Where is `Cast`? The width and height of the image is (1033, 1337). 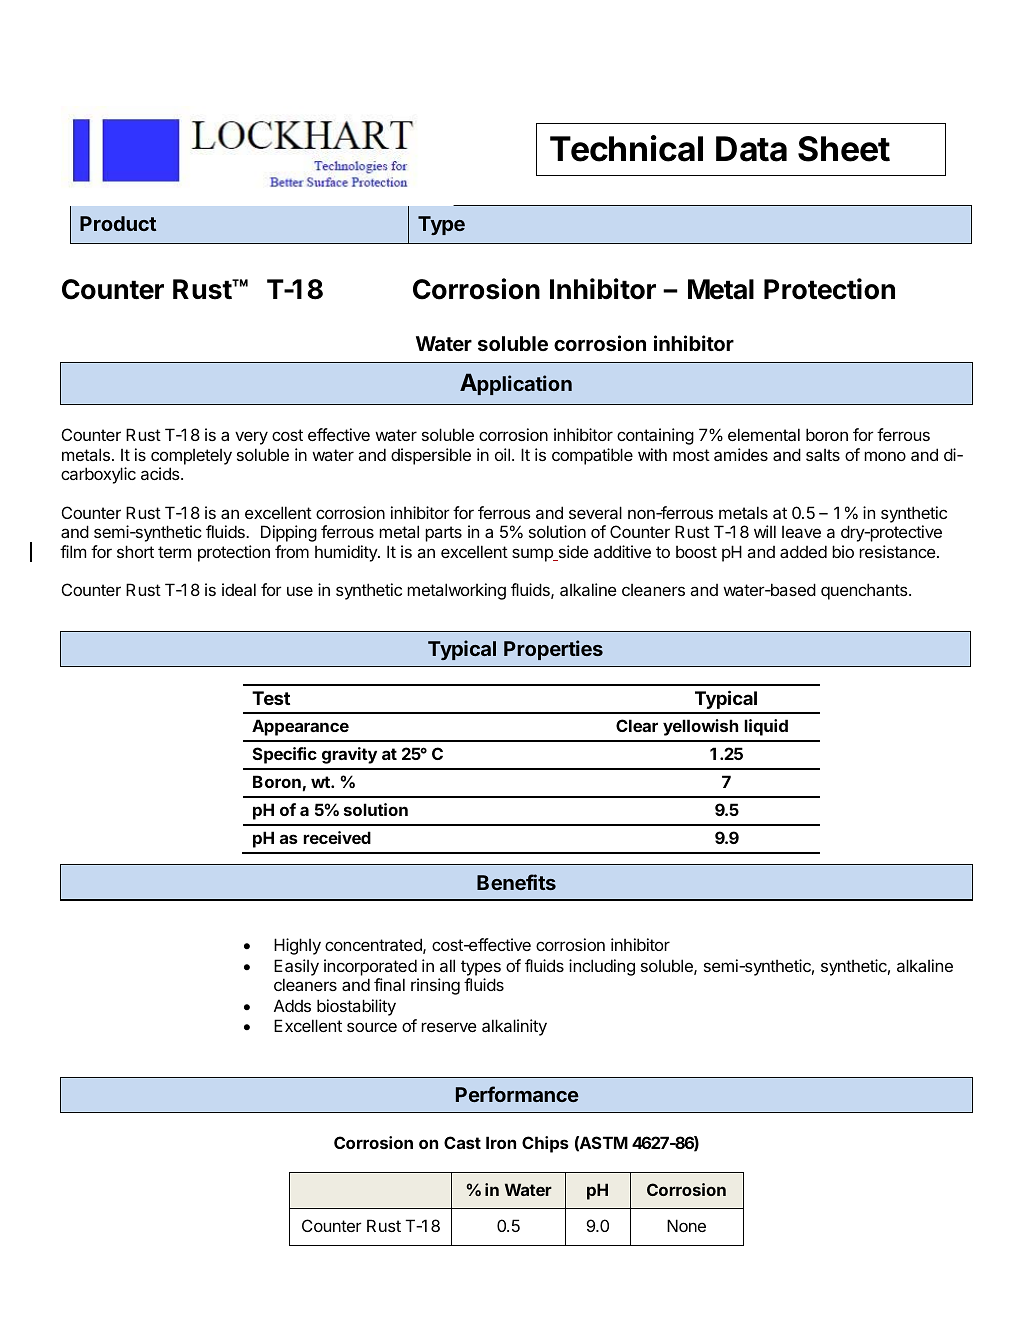 Cast is located at coordinates (462, 1142).
